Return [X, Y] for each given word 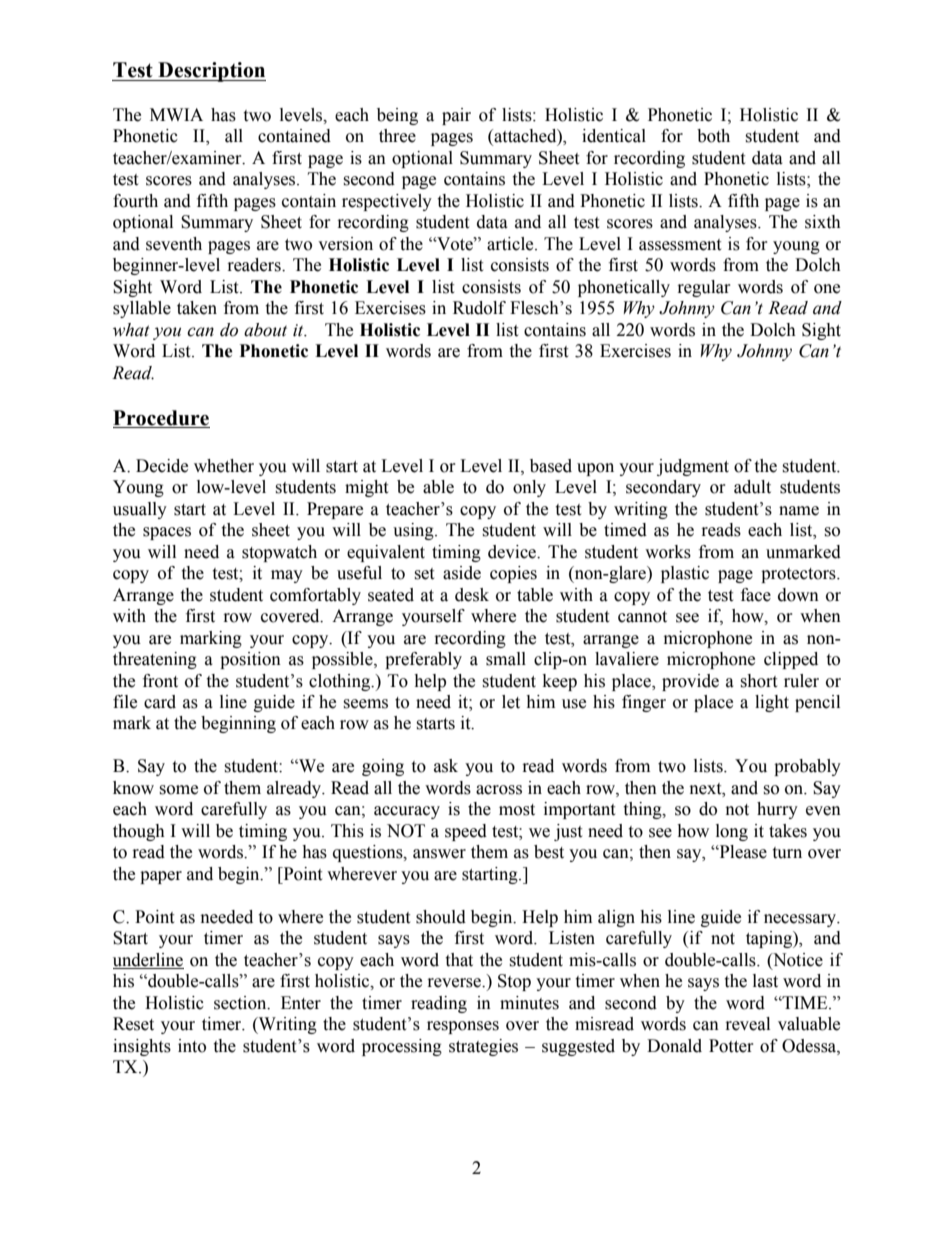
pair [456, 116]
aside [462, 573]
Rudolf [479, 308]
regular [704, 288]
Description [211, 72]
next [707, 789]
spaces [167, 533]
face [756, 595]
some [178, 790]
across [499, 790]
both [713, 136]
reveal [748, 1024]
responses [463, 1027]
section [241, 1003]
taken [197, 308]
